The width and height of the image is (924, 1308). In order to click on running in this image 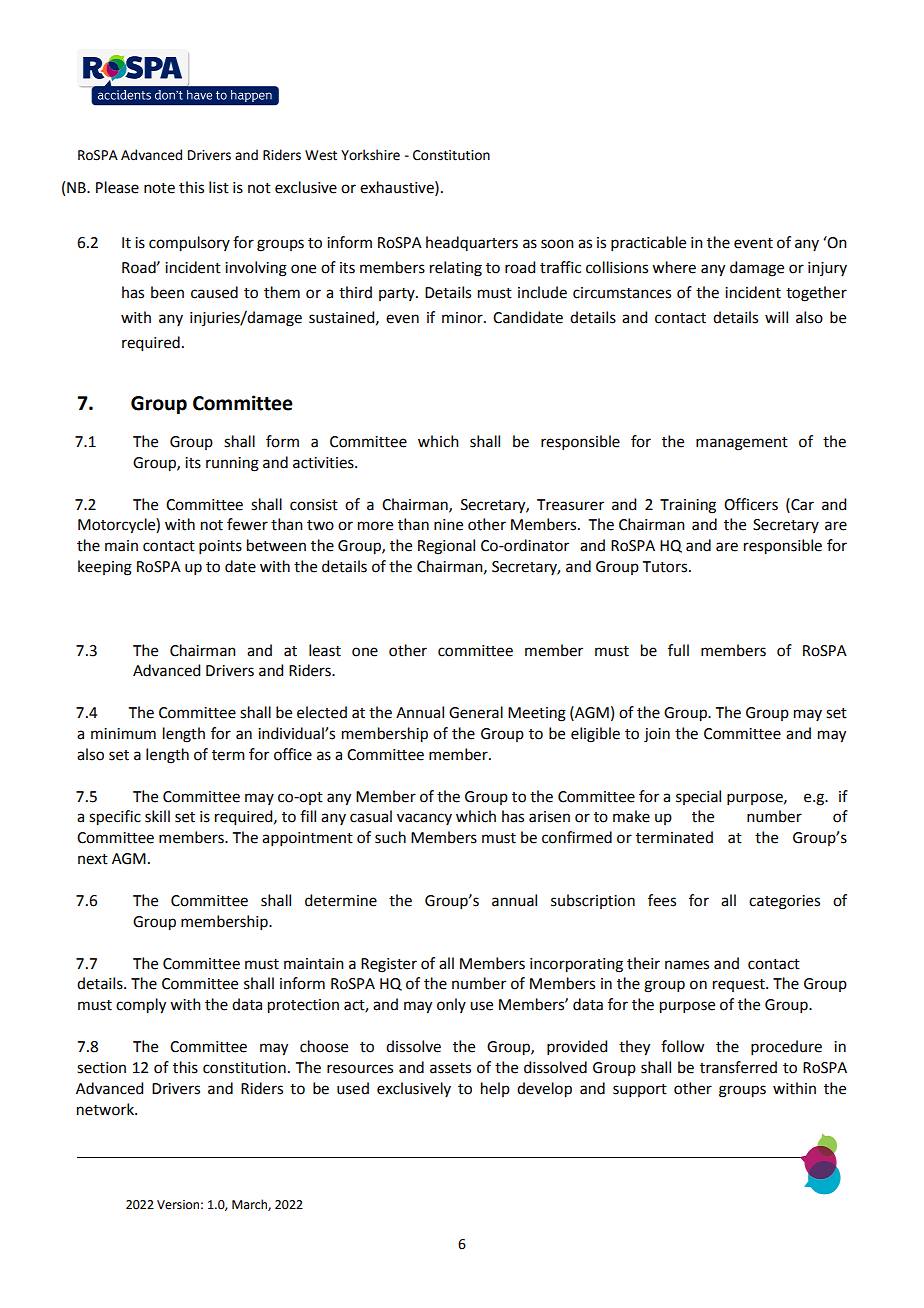, I will do `click(232, 464)`.
